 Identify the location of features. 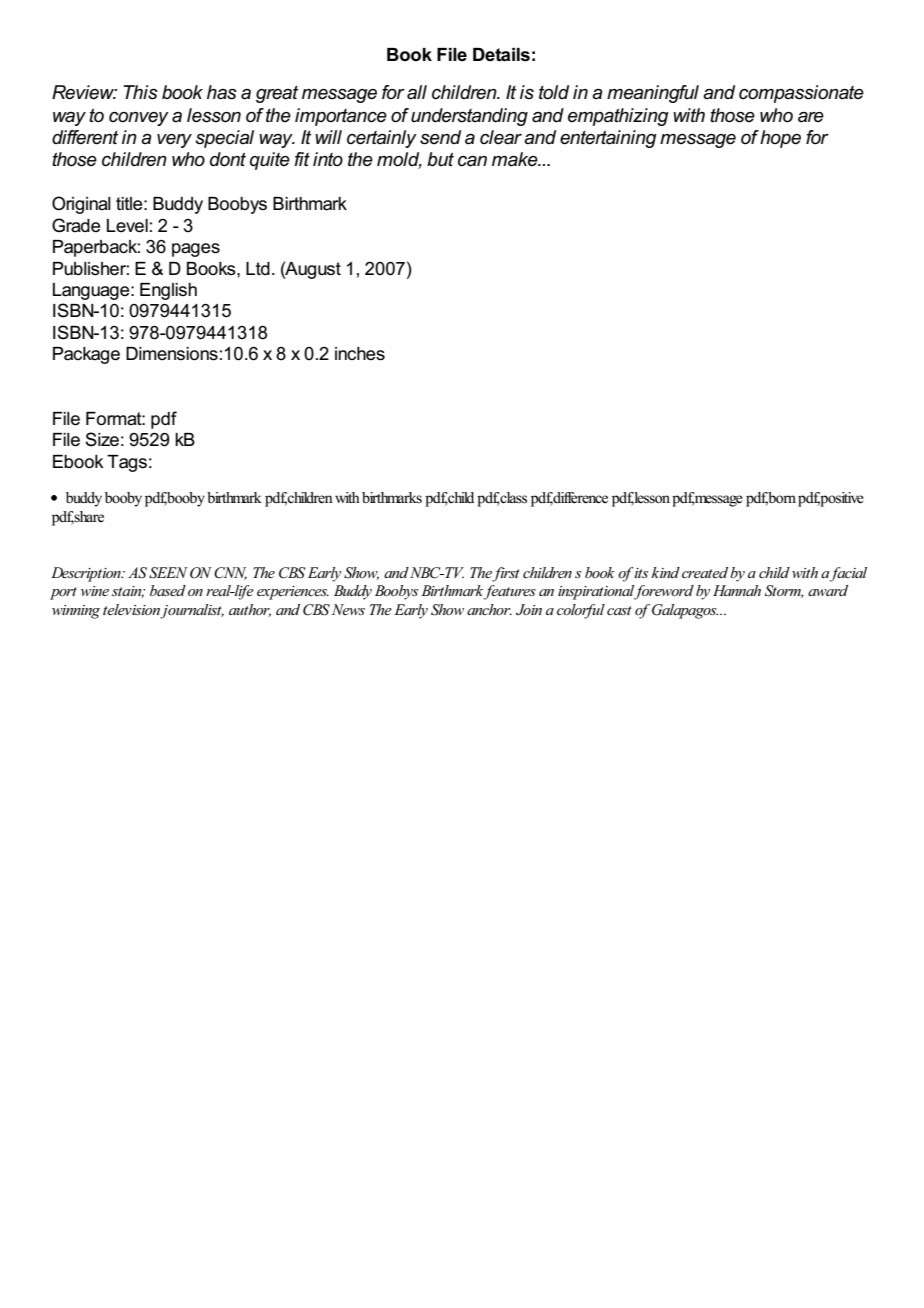
(510, 592).
